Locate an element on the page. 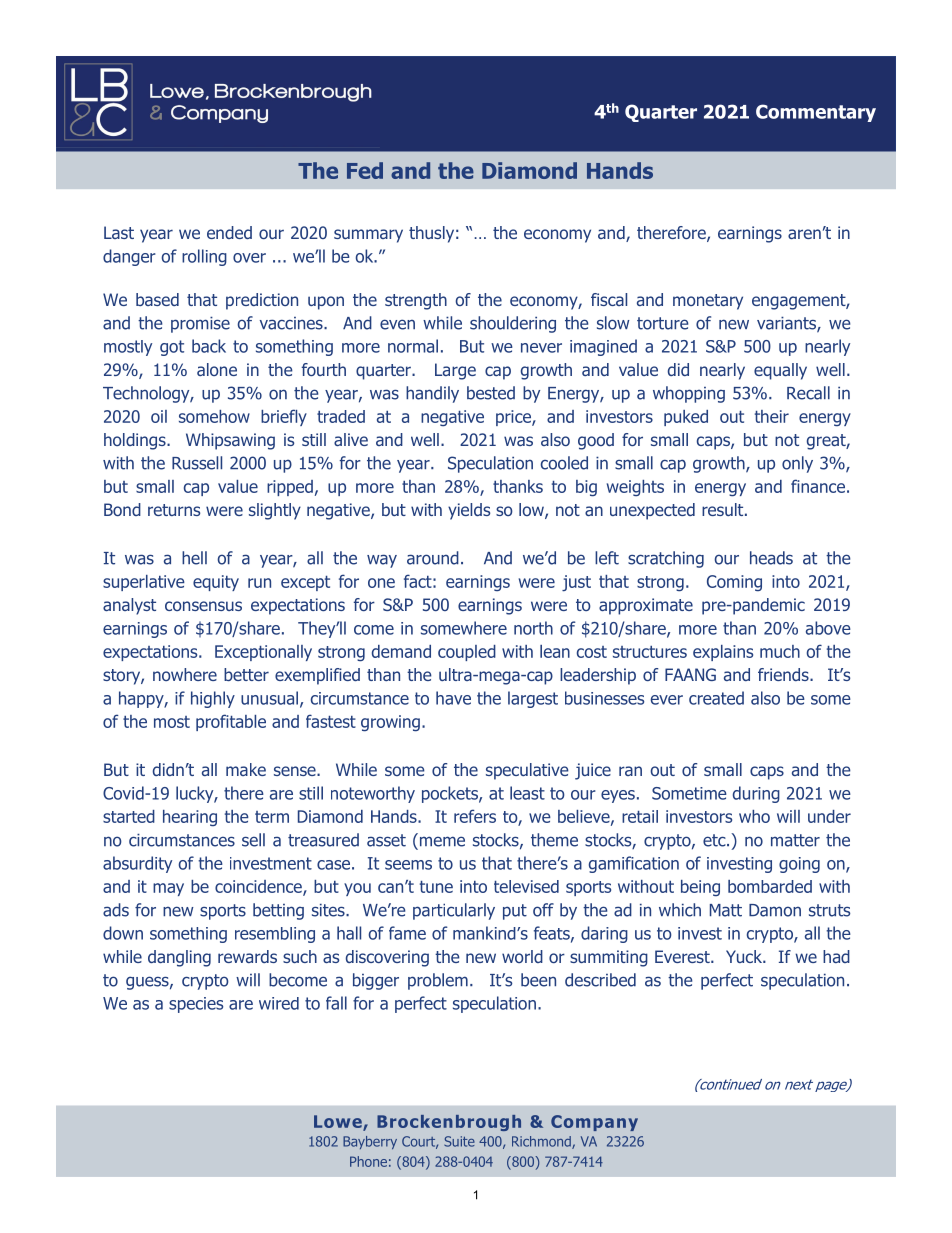 This document has height=1233, width=952. ended is located at coordinates (229, 232).
